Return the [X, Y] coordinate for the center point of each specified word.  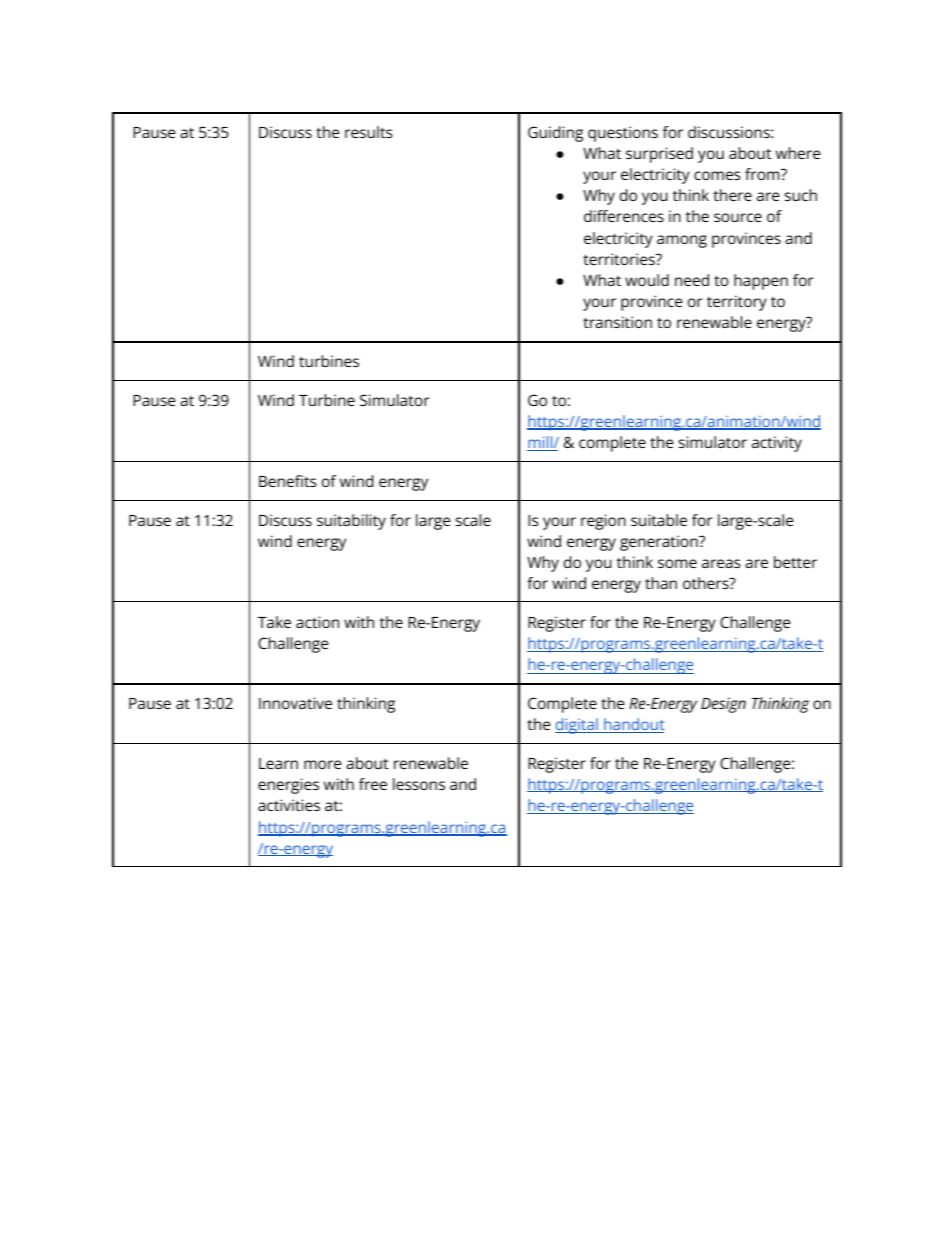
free [373, 784]
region [603, 522]
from [763, 174]
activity [777, 444]
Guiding [555, 134]
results [368, 132]
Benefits [287, 481]
